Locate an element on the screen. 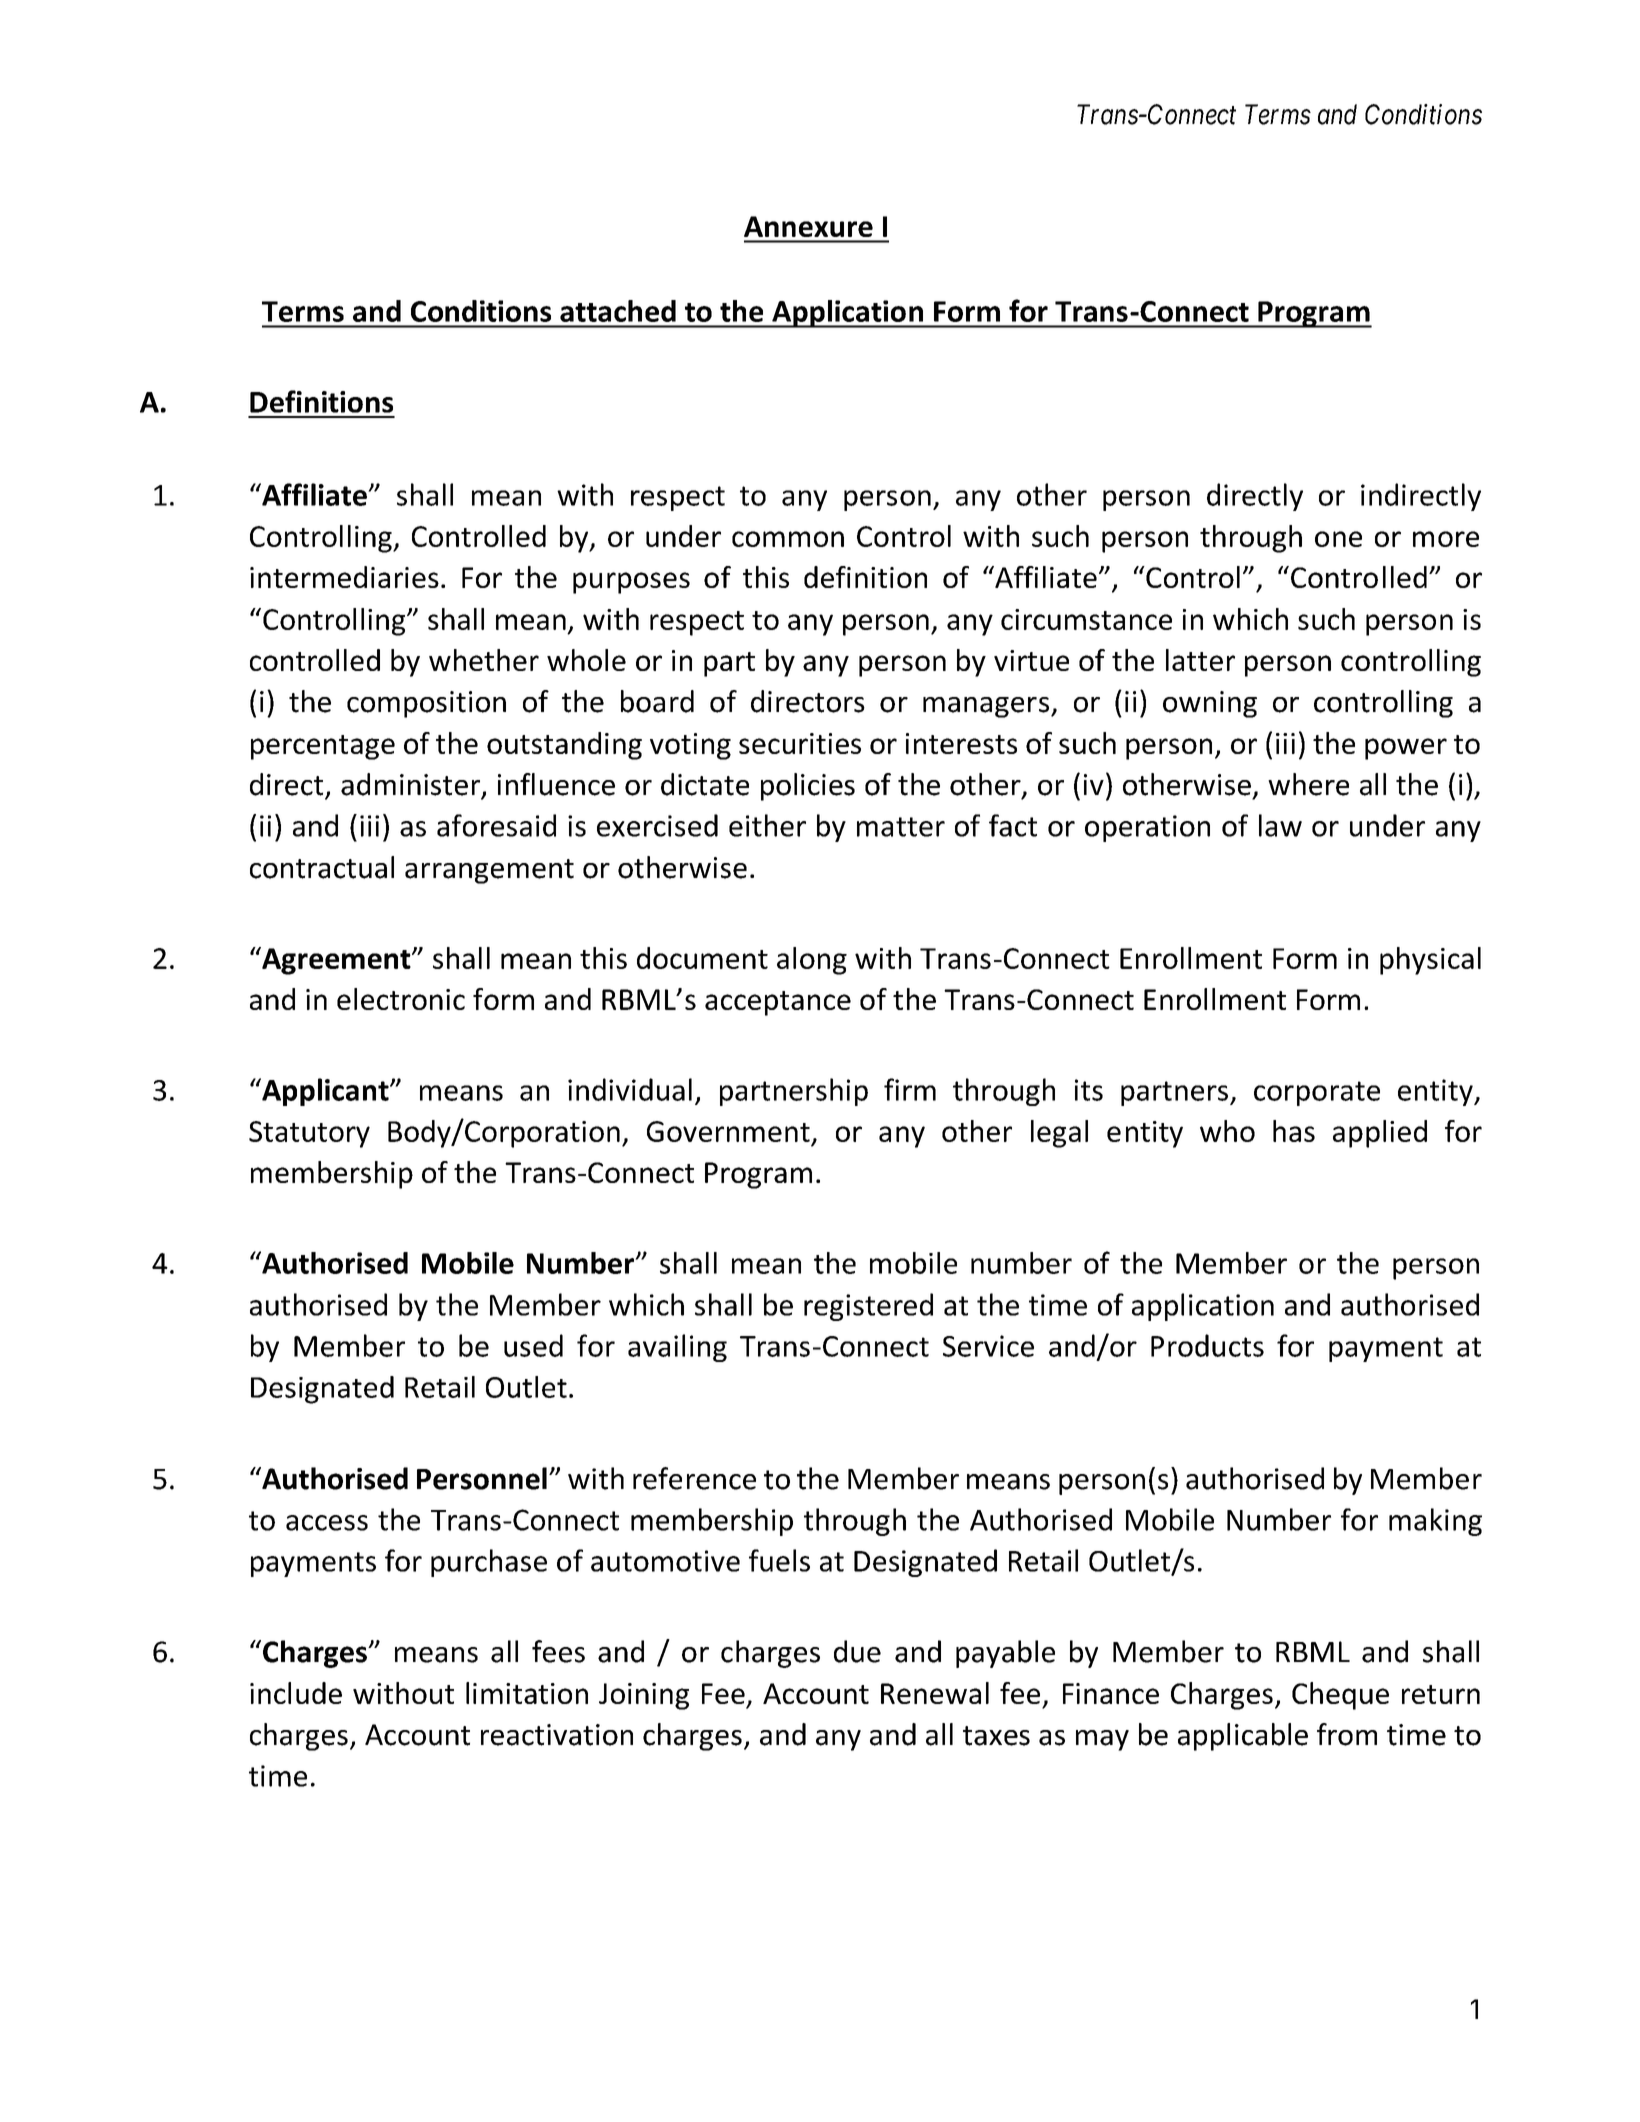 The height and width of the screenshot is (2122, 1640). one is located at coordinates (1338, 539).
